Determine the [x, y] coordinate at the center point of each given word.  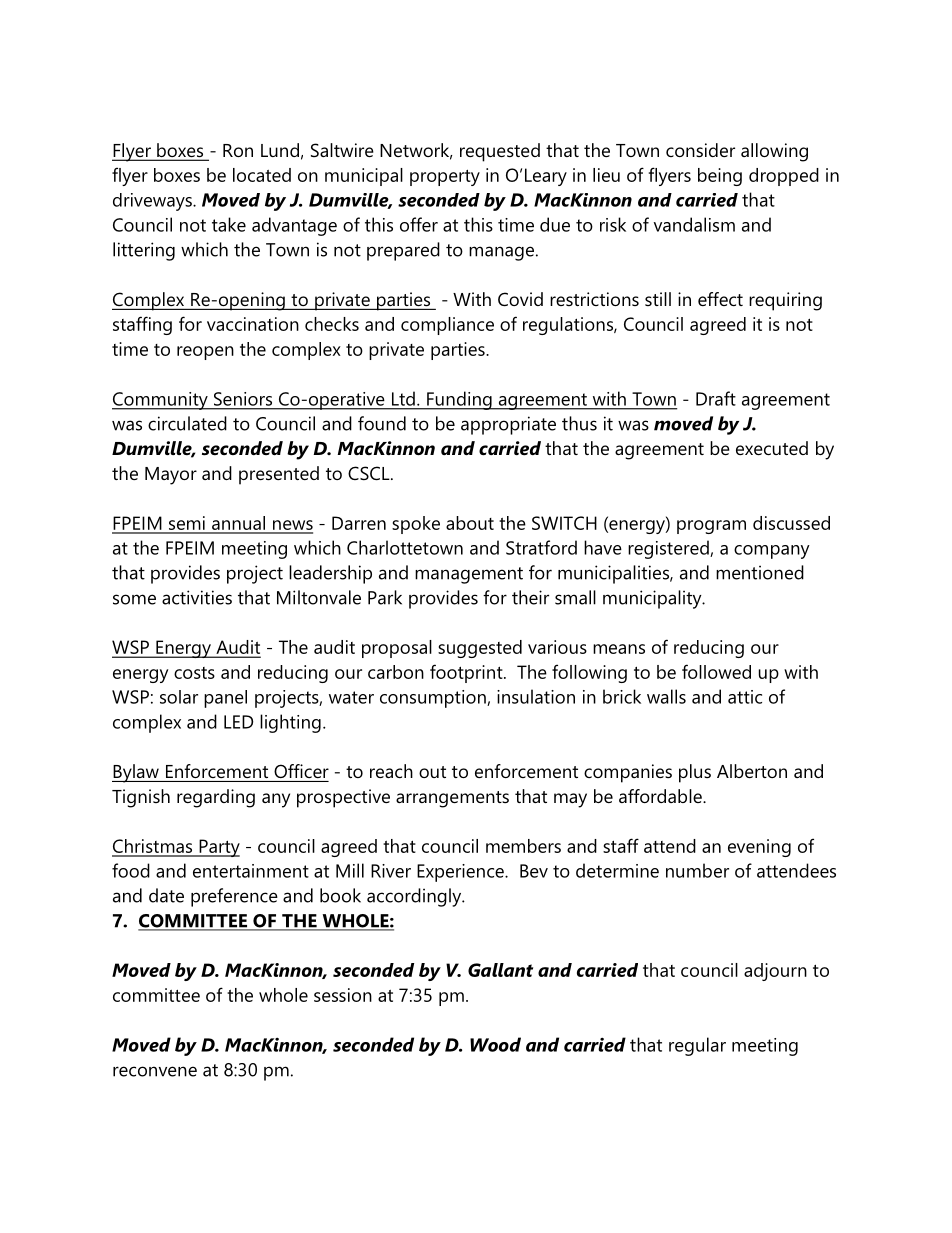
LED [238, 722]
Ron [238, 150]
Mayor [171, 476]
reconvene [155, 1071]
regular [697, 1046]
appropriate [508, 425]
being [720, 177]
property [445, 177]
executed [772, 448]
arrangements [452, 799]
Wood [495, 1044]
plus [695, 773]
